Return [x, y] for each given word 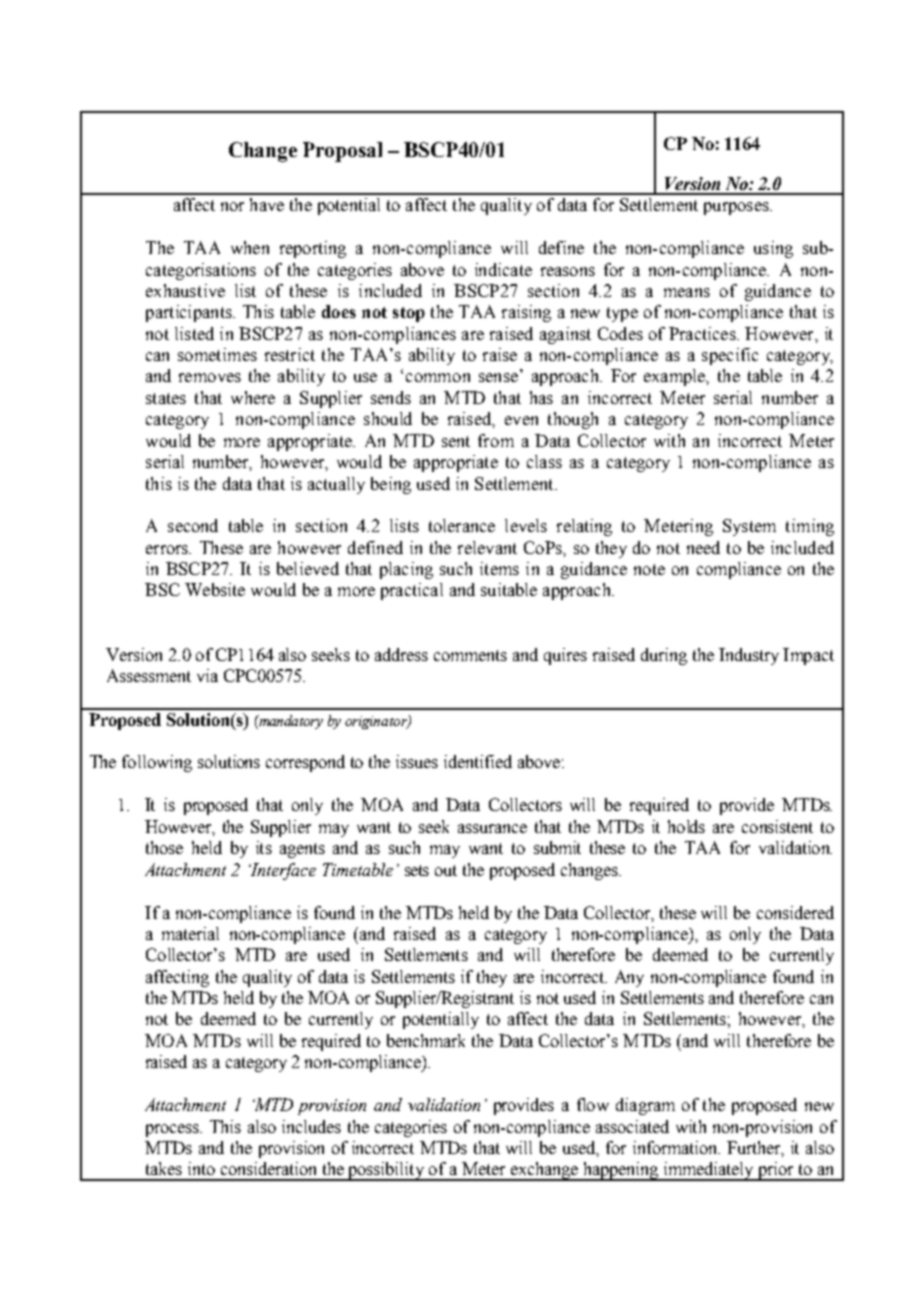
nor [232, 206]
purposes [737, 208]
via [207, 675]
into [201, 1168]
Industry [749, 656]
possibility [386, 1171]
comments [470, 655]
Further [754, 1147]
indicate [503, 269]
